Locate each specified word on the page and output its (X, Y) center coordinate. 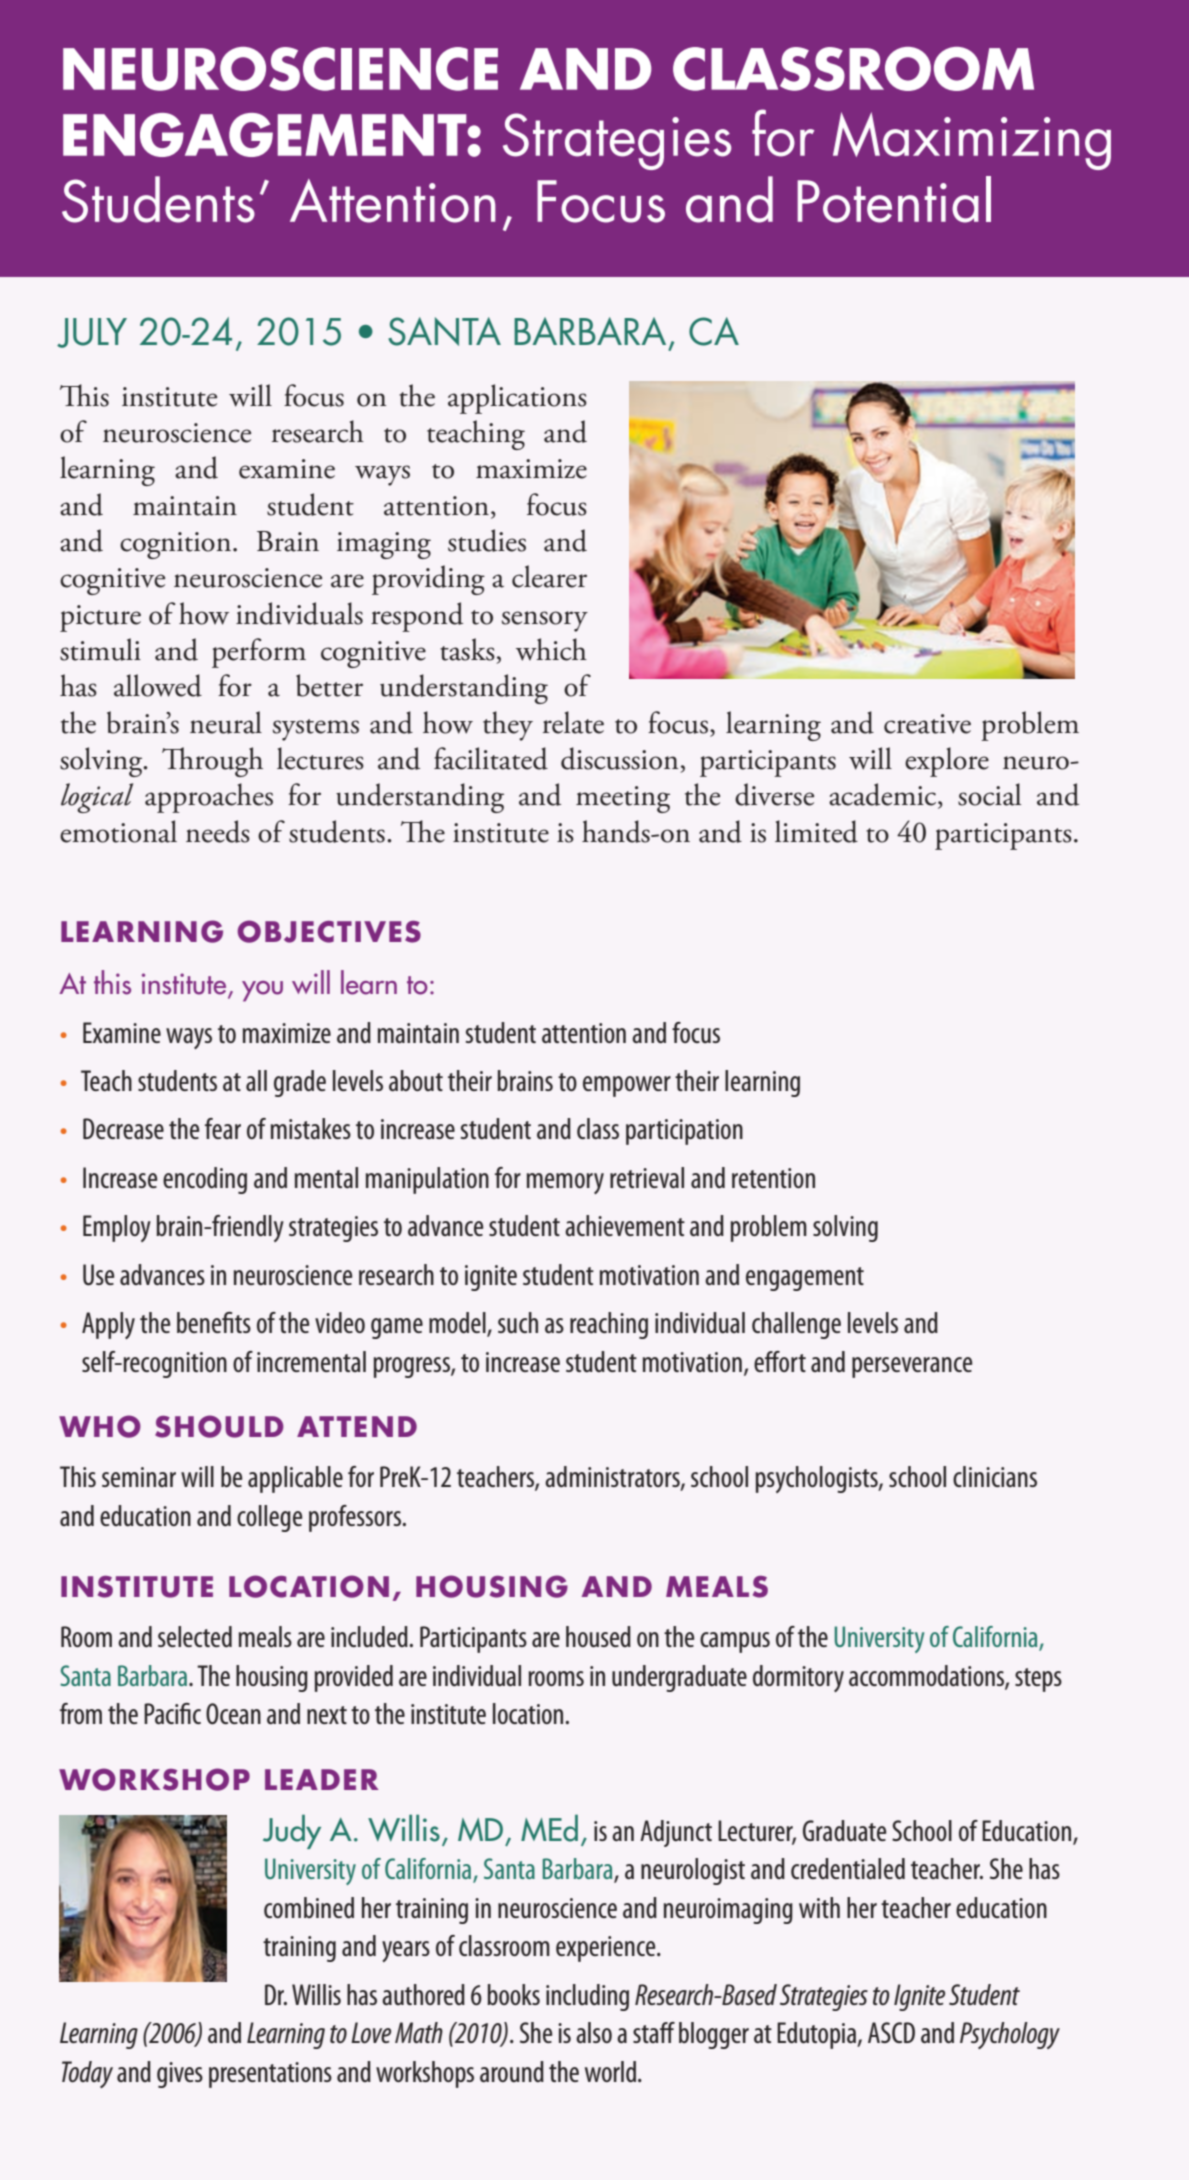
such (518, 1322)
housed (598, 1637)
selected (195, 1636)
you (262, 991)
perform (259, 653)
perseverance (912, 1367)
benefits (214, 1322)
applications (517, 399)
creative (927, 724)
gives (180, 2075)
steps (1038, 1680)
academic (884, 796)
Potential (894, 199)
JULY (92, 333)
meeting (623, 799)
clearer (549, 576)
